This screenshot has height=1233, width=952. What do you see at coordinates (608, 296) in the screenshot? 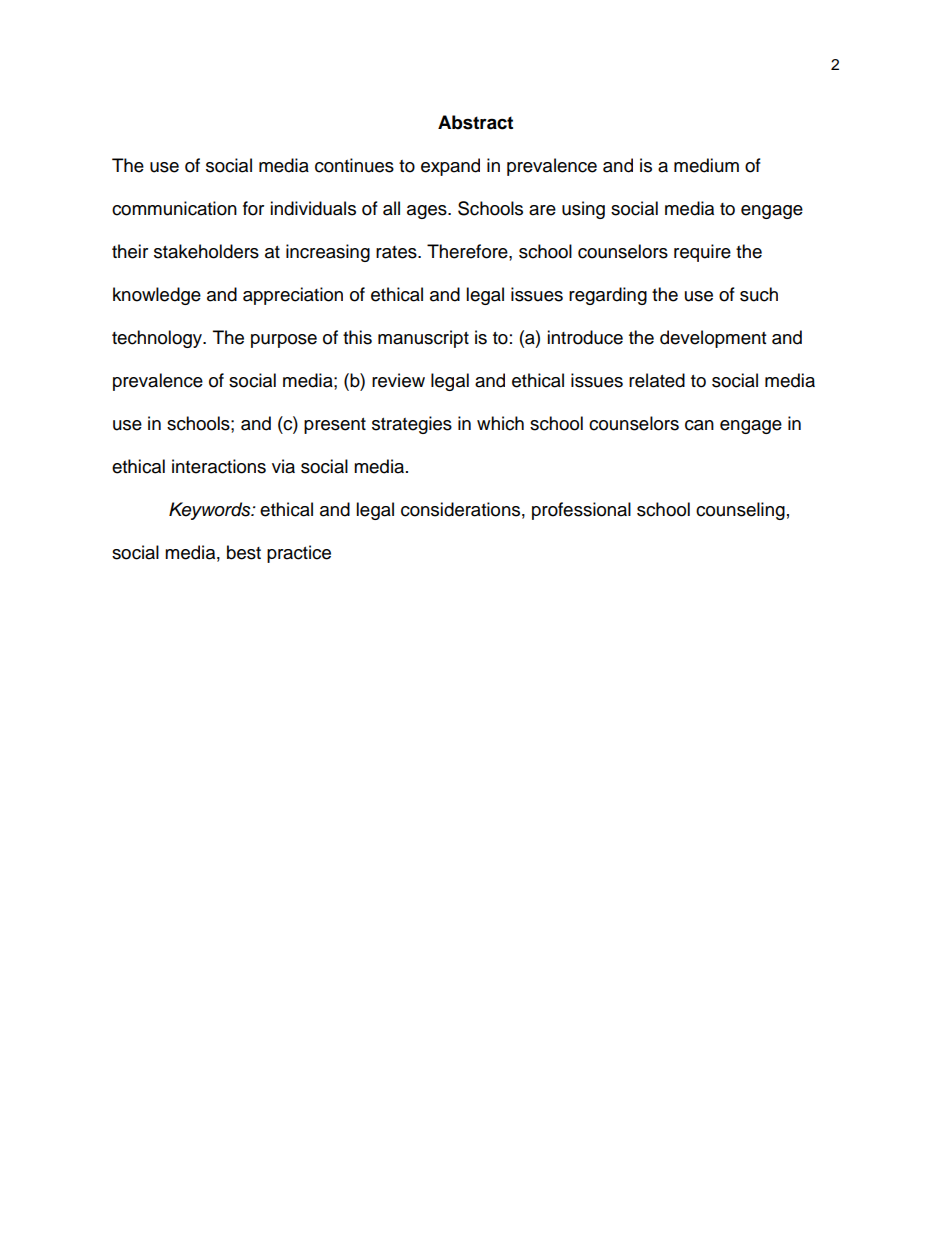
I see `regarding` at bounding box center [608, 296].
